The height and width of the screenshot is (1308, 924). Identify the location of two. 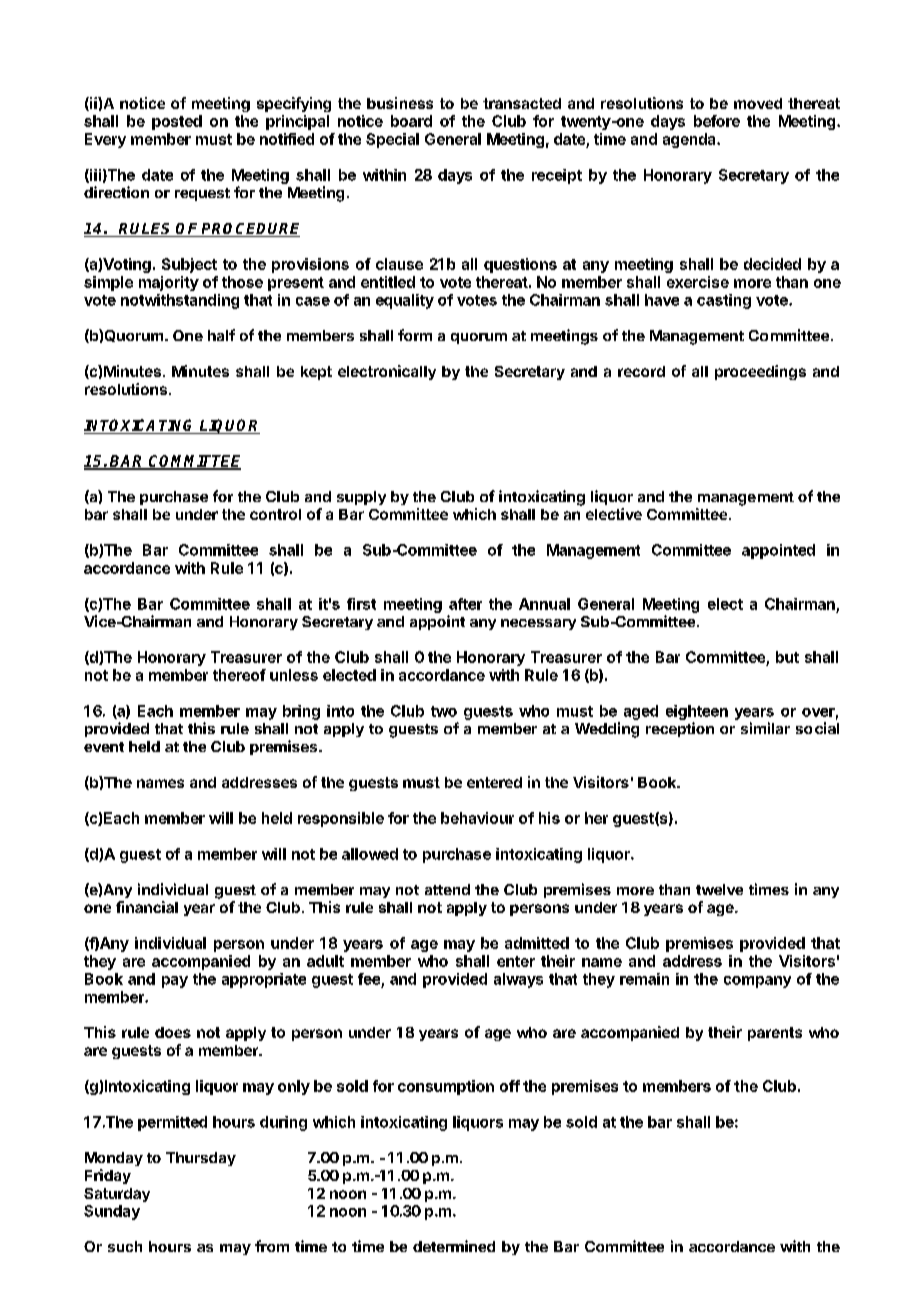
(444, 711).
